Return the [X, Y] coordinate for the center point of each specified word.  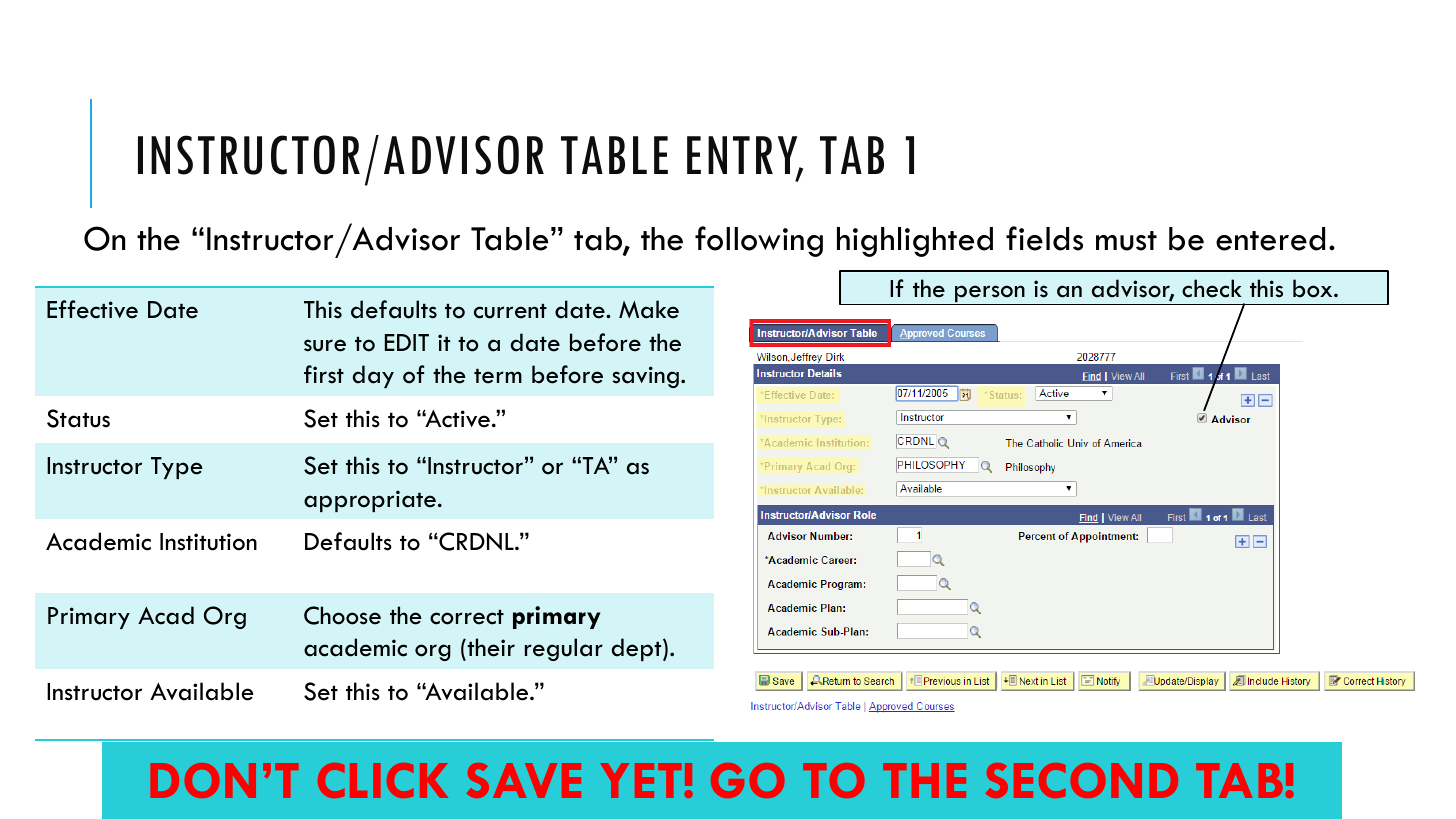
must [1126, 241]
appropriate [370, 501]
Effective [92, 309]
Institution [208, 542]
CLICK [383, 780]
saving [645, 377]
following [759, 241]
